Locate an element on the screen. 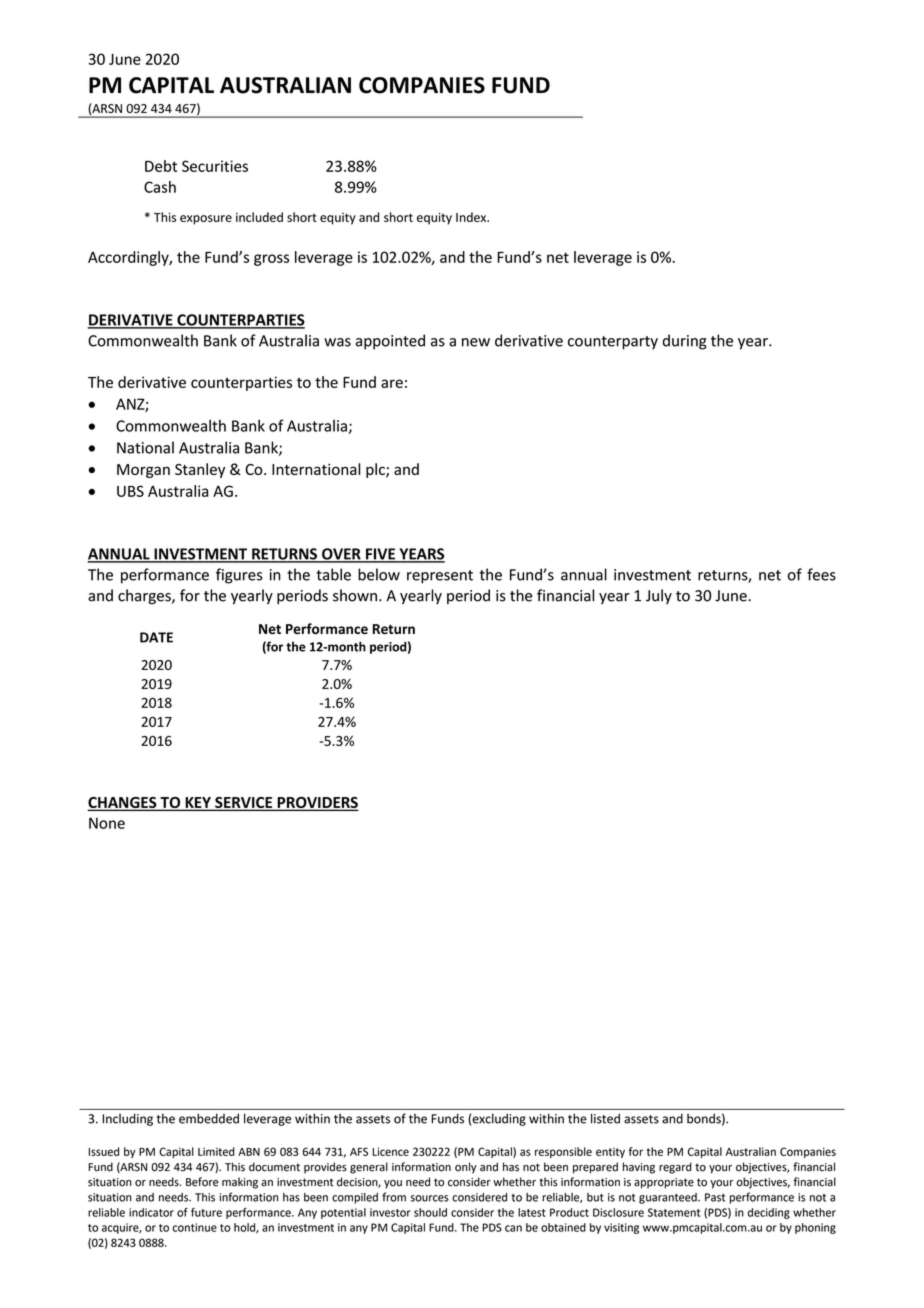 This screenshot has width=924, height=1308. Index is located at coordinates (472, 217).
